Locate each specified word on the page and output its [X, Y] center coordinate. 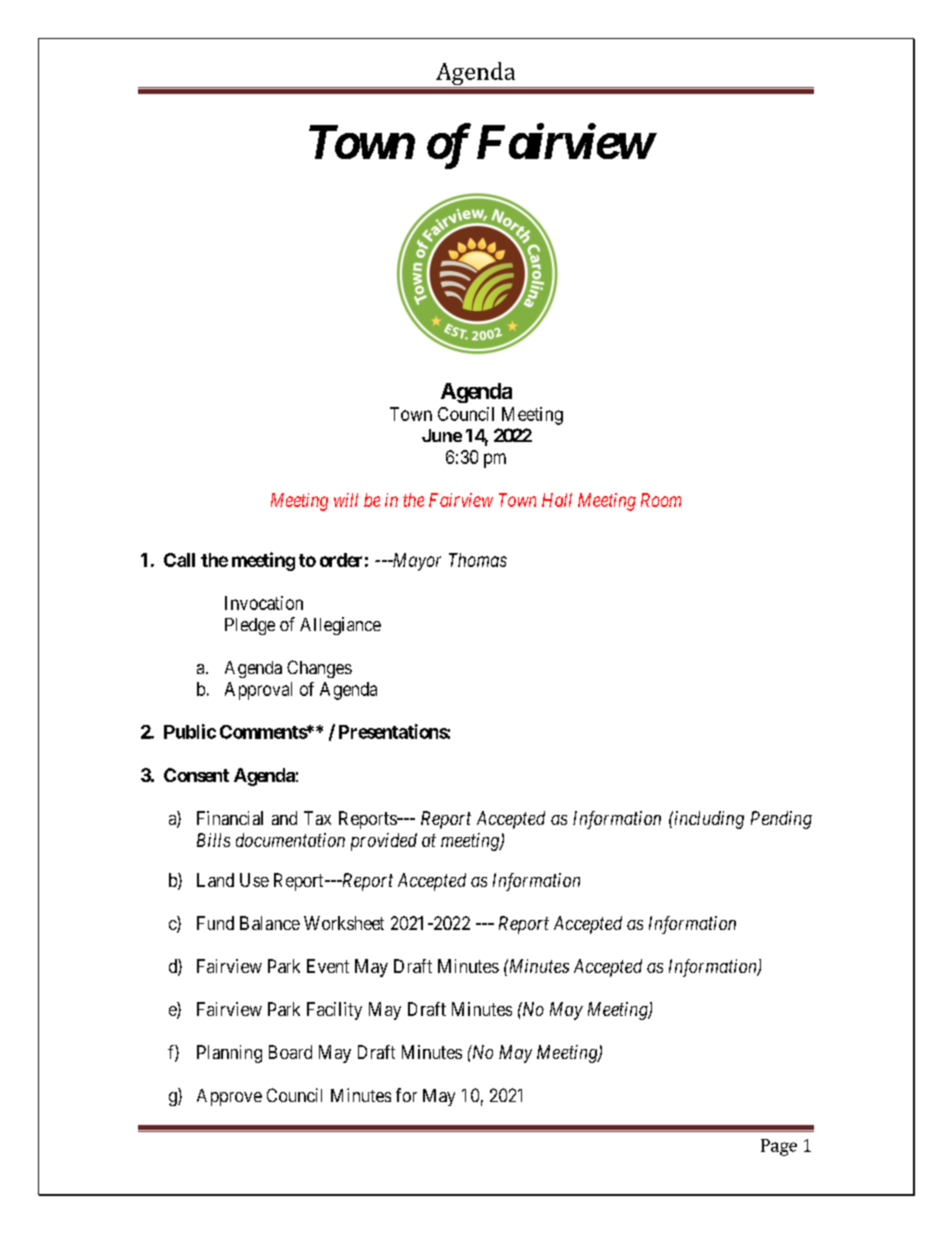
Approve [229, 1097]
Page [779, 1147]
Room [661, 500]
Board [290, 1052]
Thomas [478, 560]
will [346, 500]
